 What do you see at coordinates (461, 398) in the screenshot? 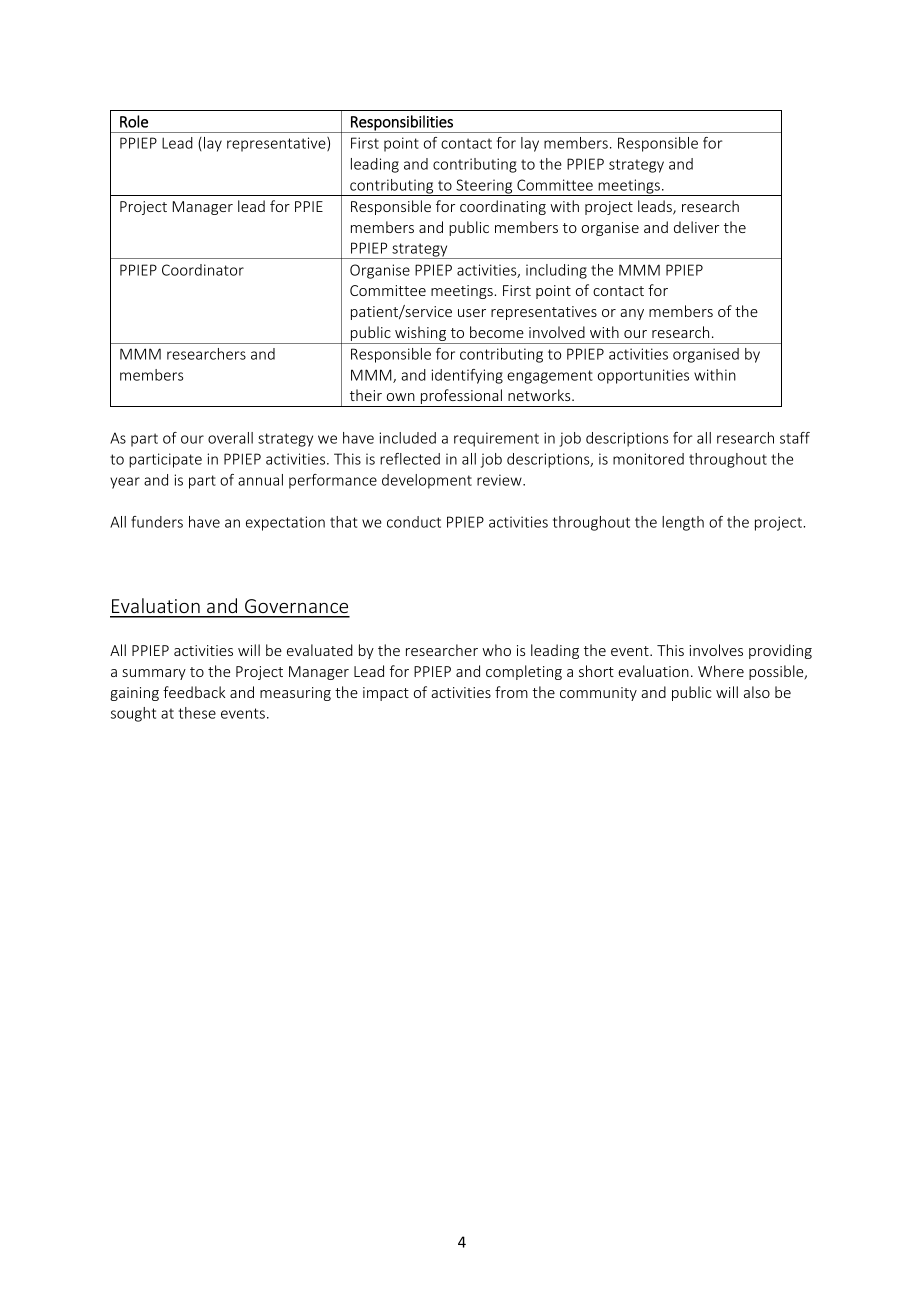
I see `professional` at bounding box center [461, 398].
